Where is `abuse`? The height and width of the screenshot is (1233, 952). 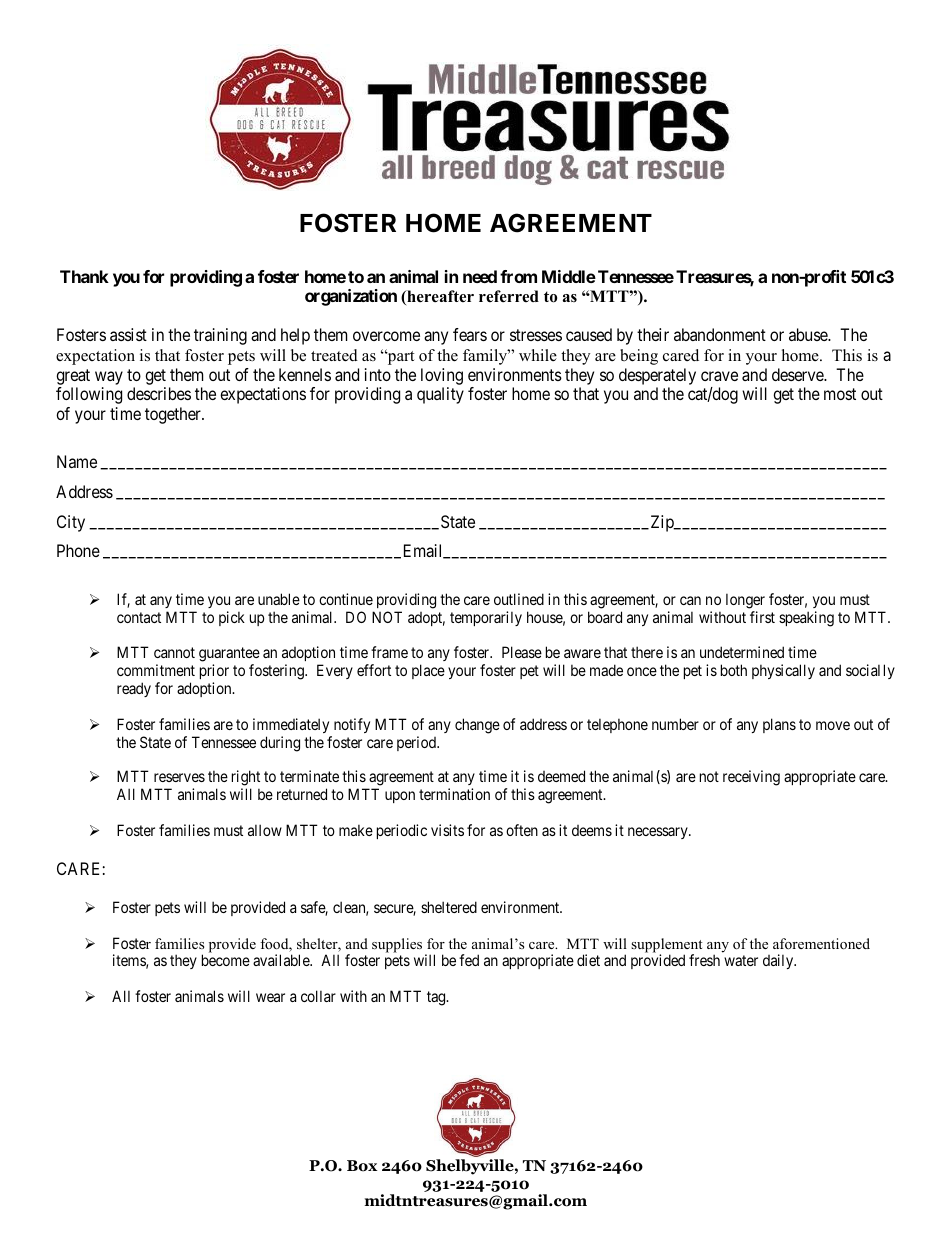 abuse is located at coordinates (809, 334).
